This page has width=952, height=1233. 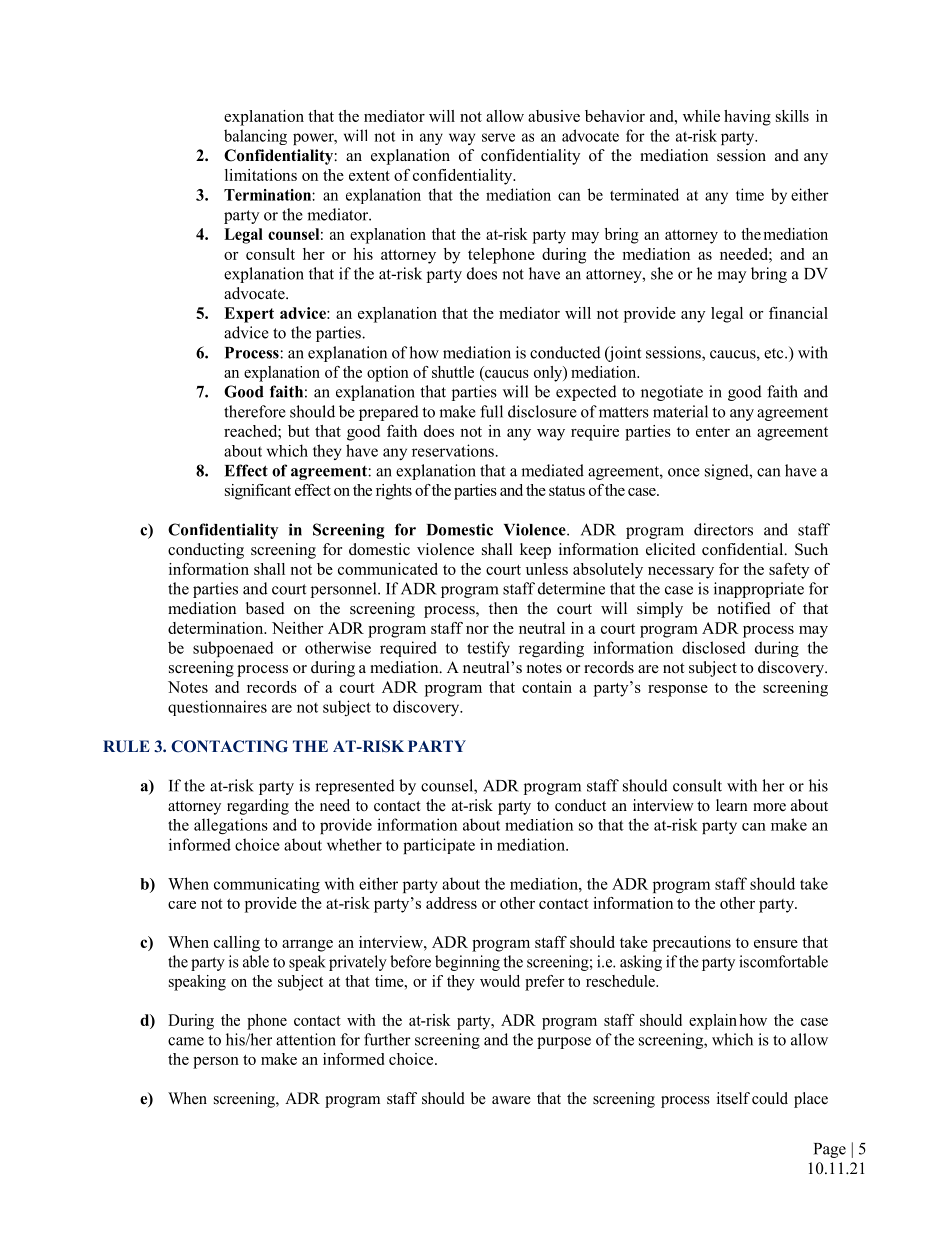 What do you see at coordinates (182, 905) in the page?
I see `care` at bounding box center [182, 905].
